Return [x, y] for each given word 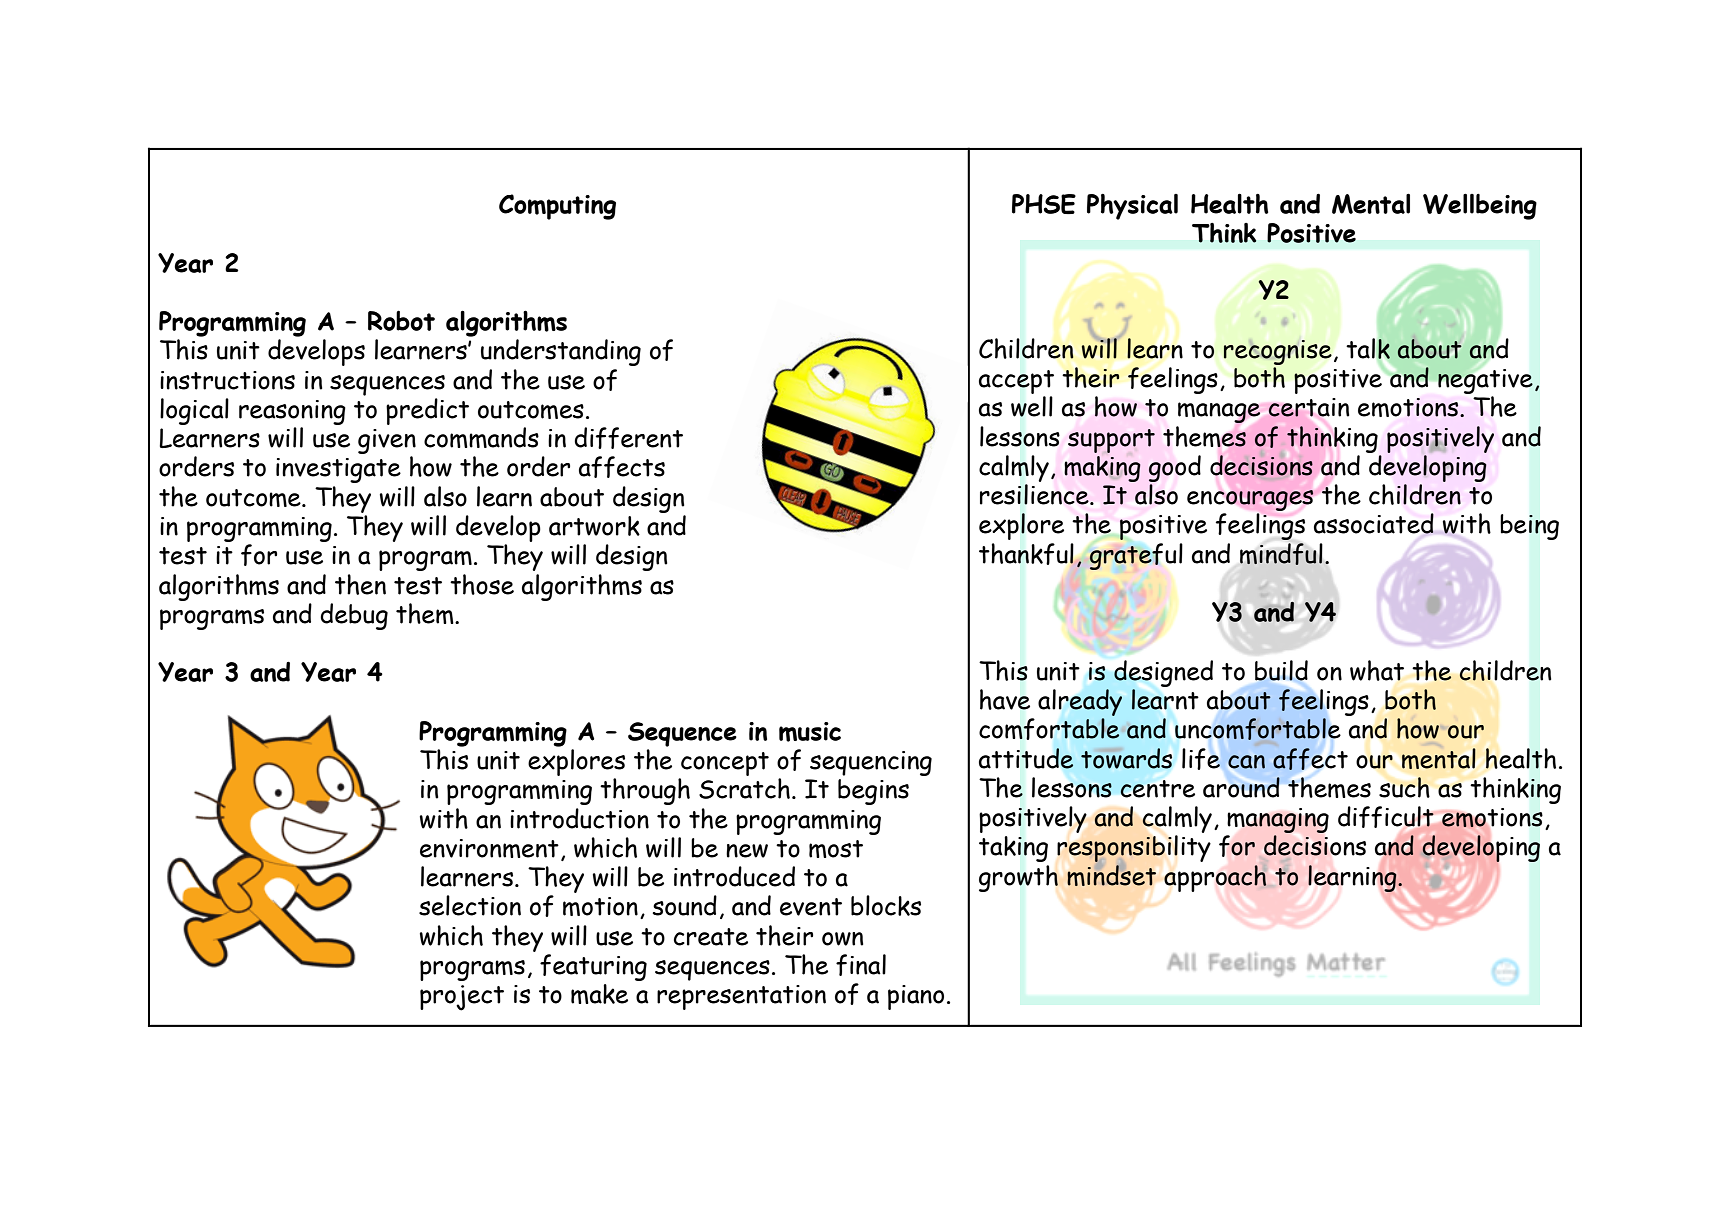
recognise [1278, 352]
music [810, 732]
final [861, 965]
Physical [1132, 207]
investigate [338, 470]
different [628, 438]
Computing [557, 207]
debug [354, 616]
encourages [1250, 500]
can [1246, 762]
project [462, 998]
